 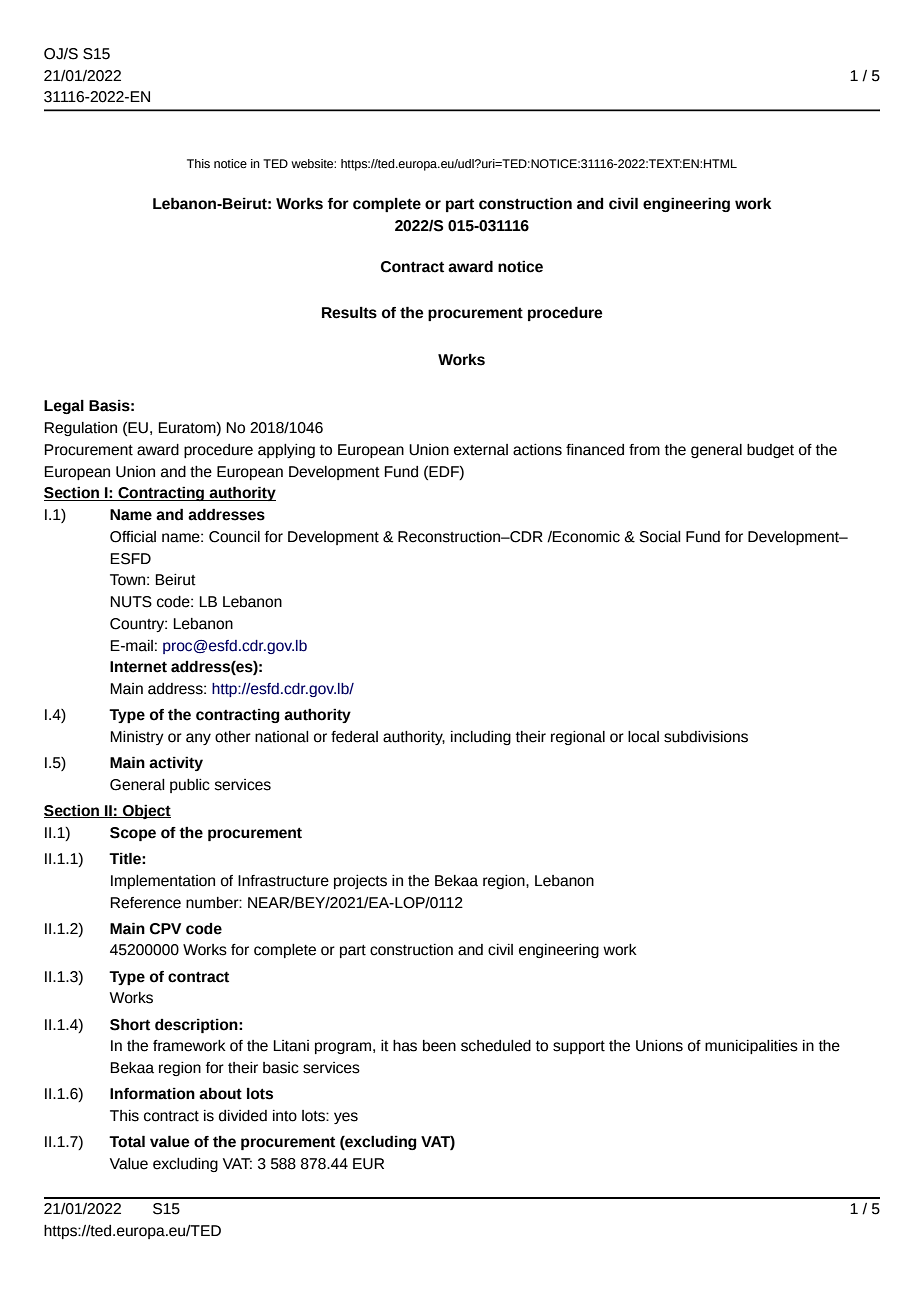 I want to click on has, so click(x=405, y=1046).
